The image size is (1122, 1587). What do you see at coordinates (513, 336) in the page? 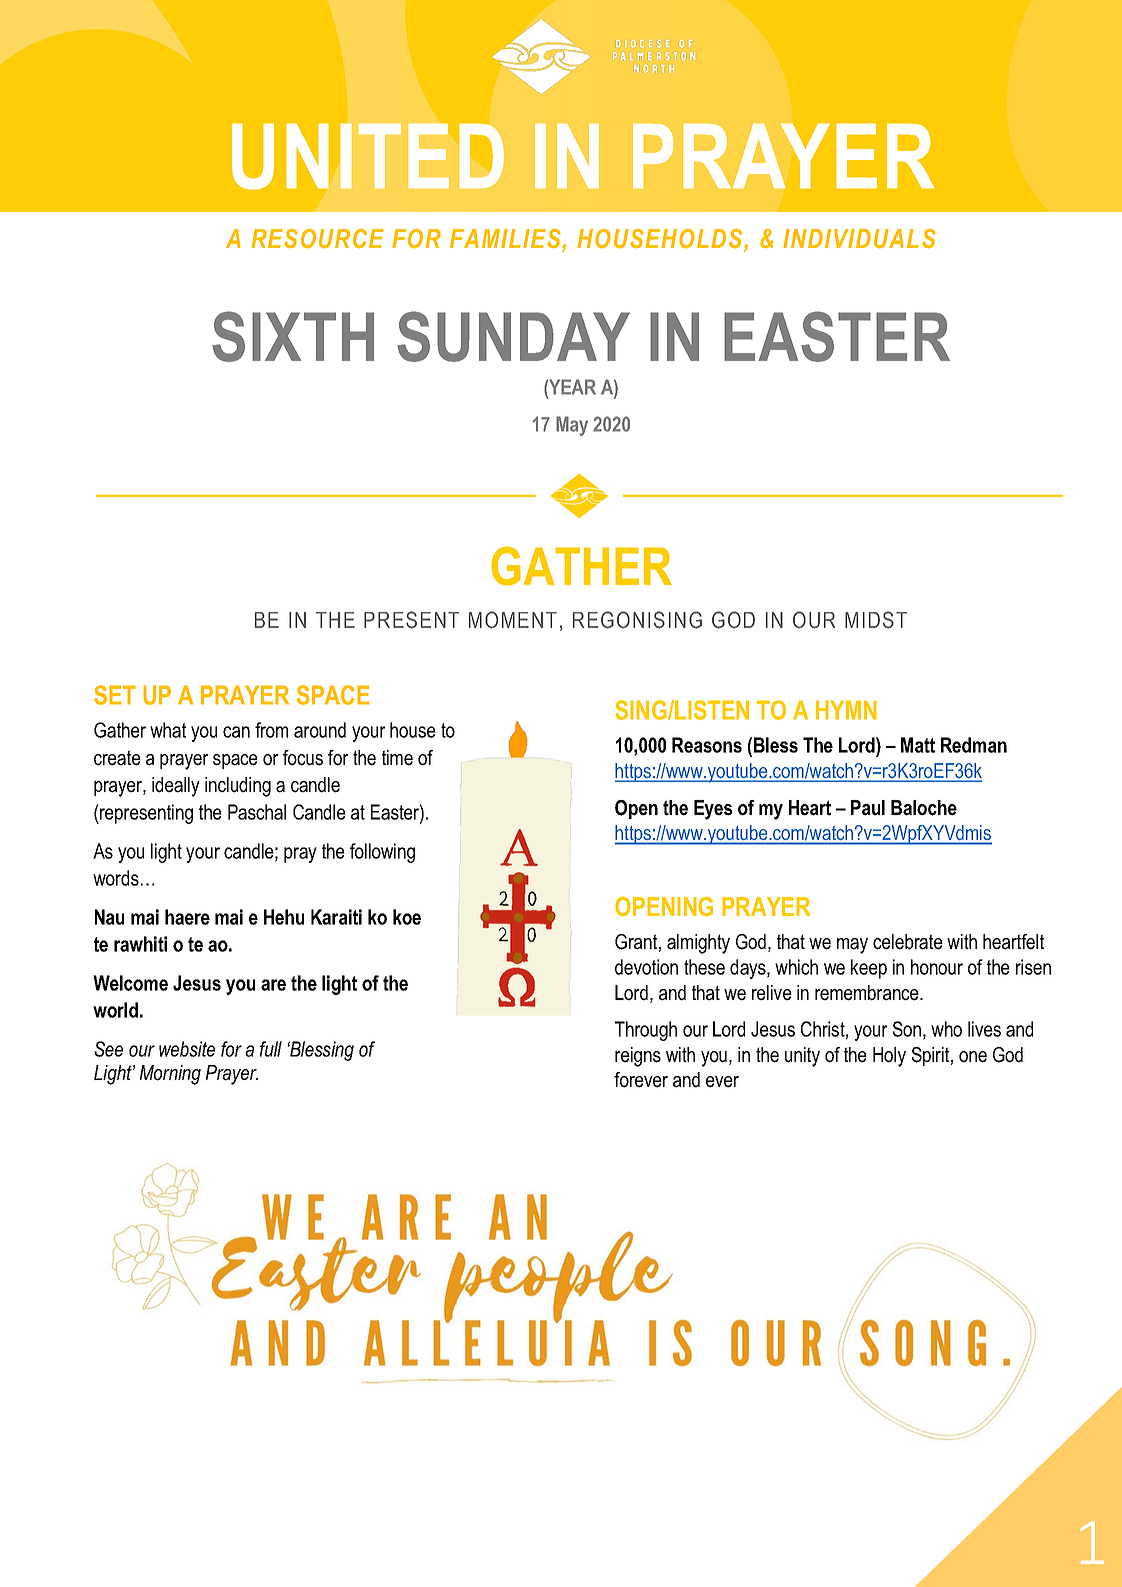
I see `SUNDAY` at bounding box center [513, 336].
